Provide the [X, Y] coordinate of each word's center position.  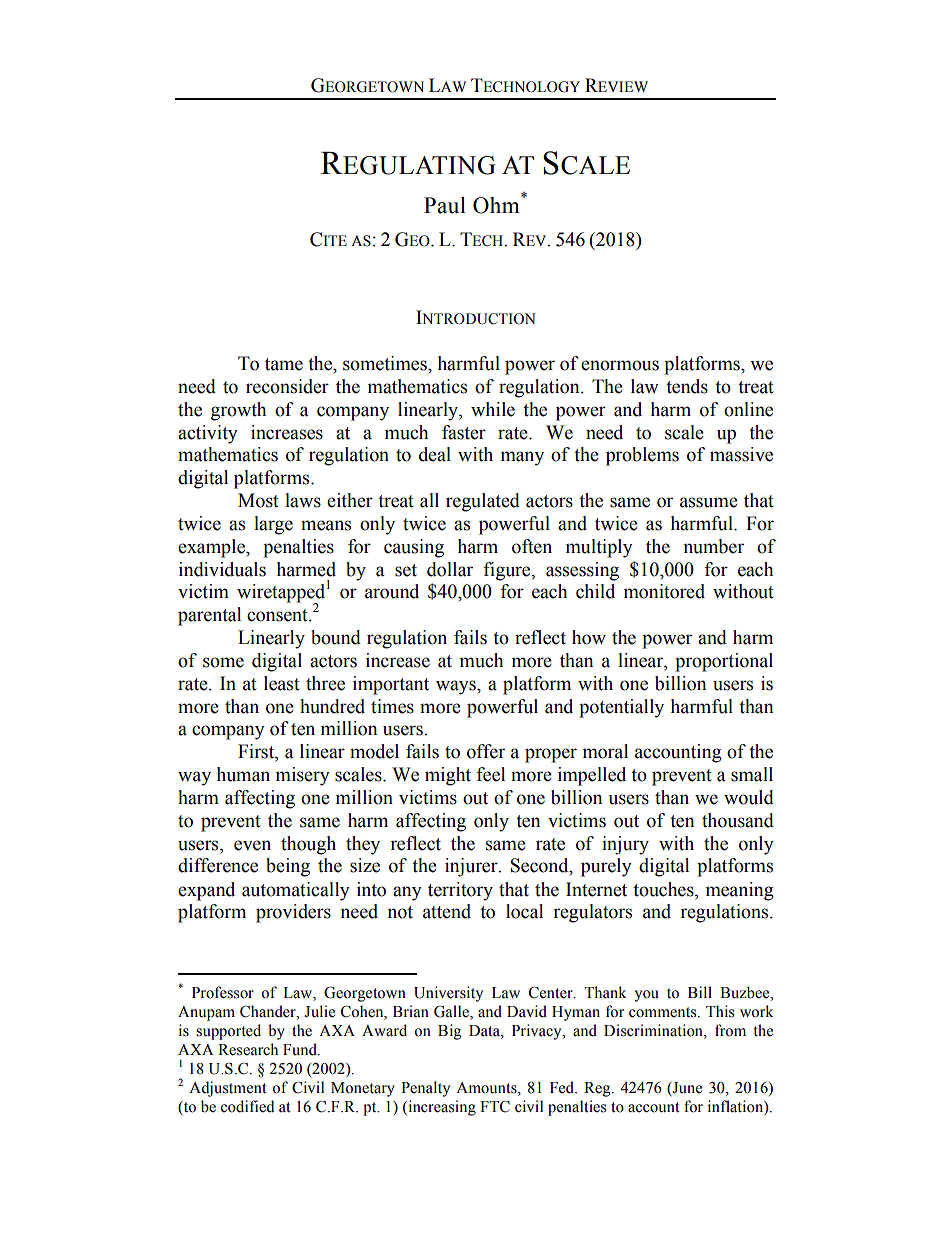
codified [247, 1106]
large [273, 525]
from [730, 1030]
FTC [495, 1106]
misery [303, 776]
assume [709, 502]
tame [284, 364]
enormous [620, 365]
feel [490, 774]
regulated [483, 502]
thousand [738, 820]
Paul [445, 205]
